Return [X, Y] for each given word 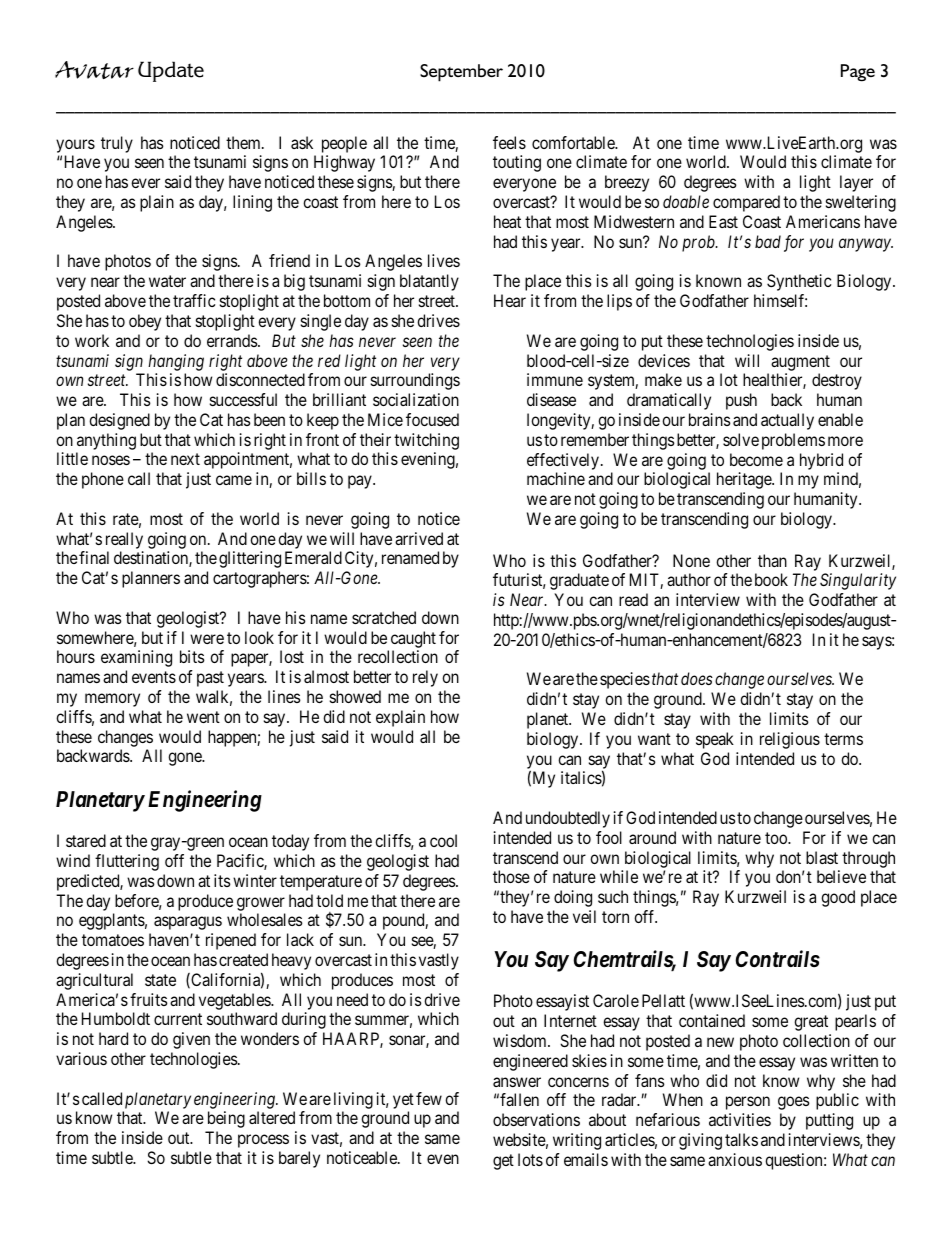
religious [790, 740]
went [203, 717]
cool [443, 840]
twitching [426, 441]
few [429, 1098]
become [756, 459]
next [185, 459]
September [461, 73]
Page [858, 73]
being [226, 1119]
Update [171, 71]
